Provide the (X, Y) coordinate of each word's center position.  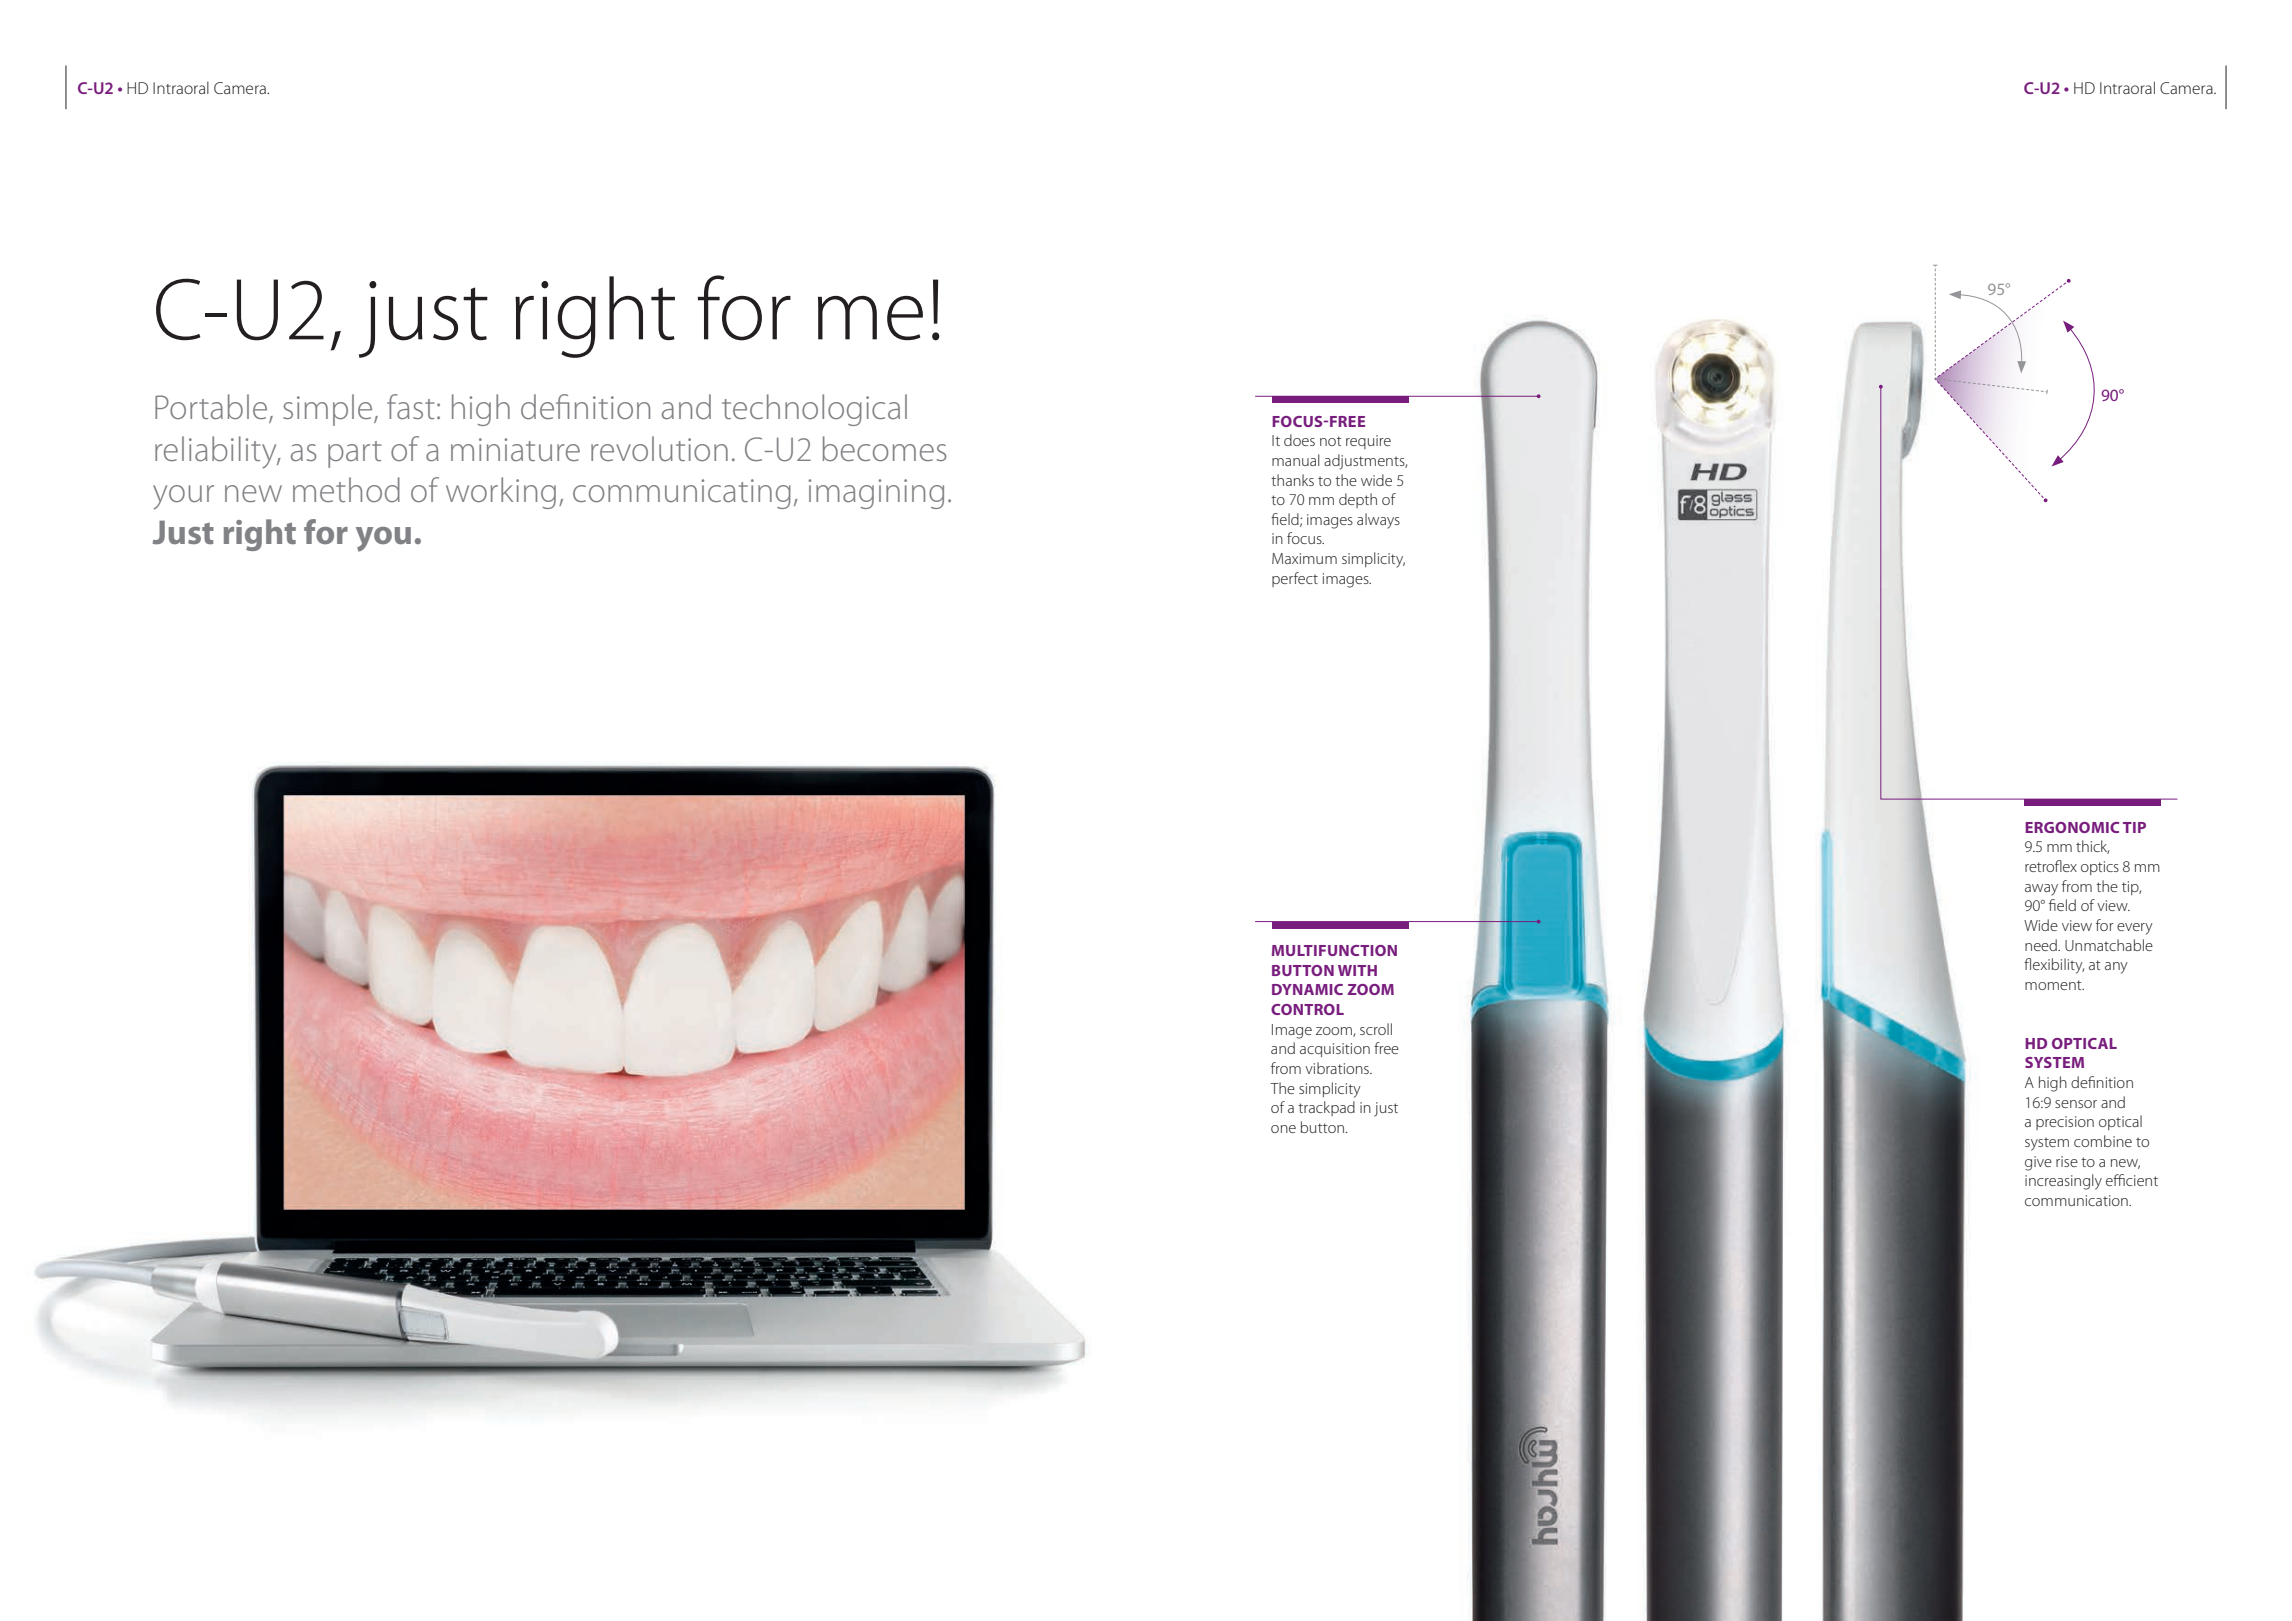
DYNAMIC (1307, 989)
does (1299, 440)
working (501, 493)
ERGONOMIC (2072, 827)
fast (411, 406)
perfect (1295, 579)
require (1368, 442)
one (1283, 1129)
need (2042, 945)
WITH (1357, 970)
